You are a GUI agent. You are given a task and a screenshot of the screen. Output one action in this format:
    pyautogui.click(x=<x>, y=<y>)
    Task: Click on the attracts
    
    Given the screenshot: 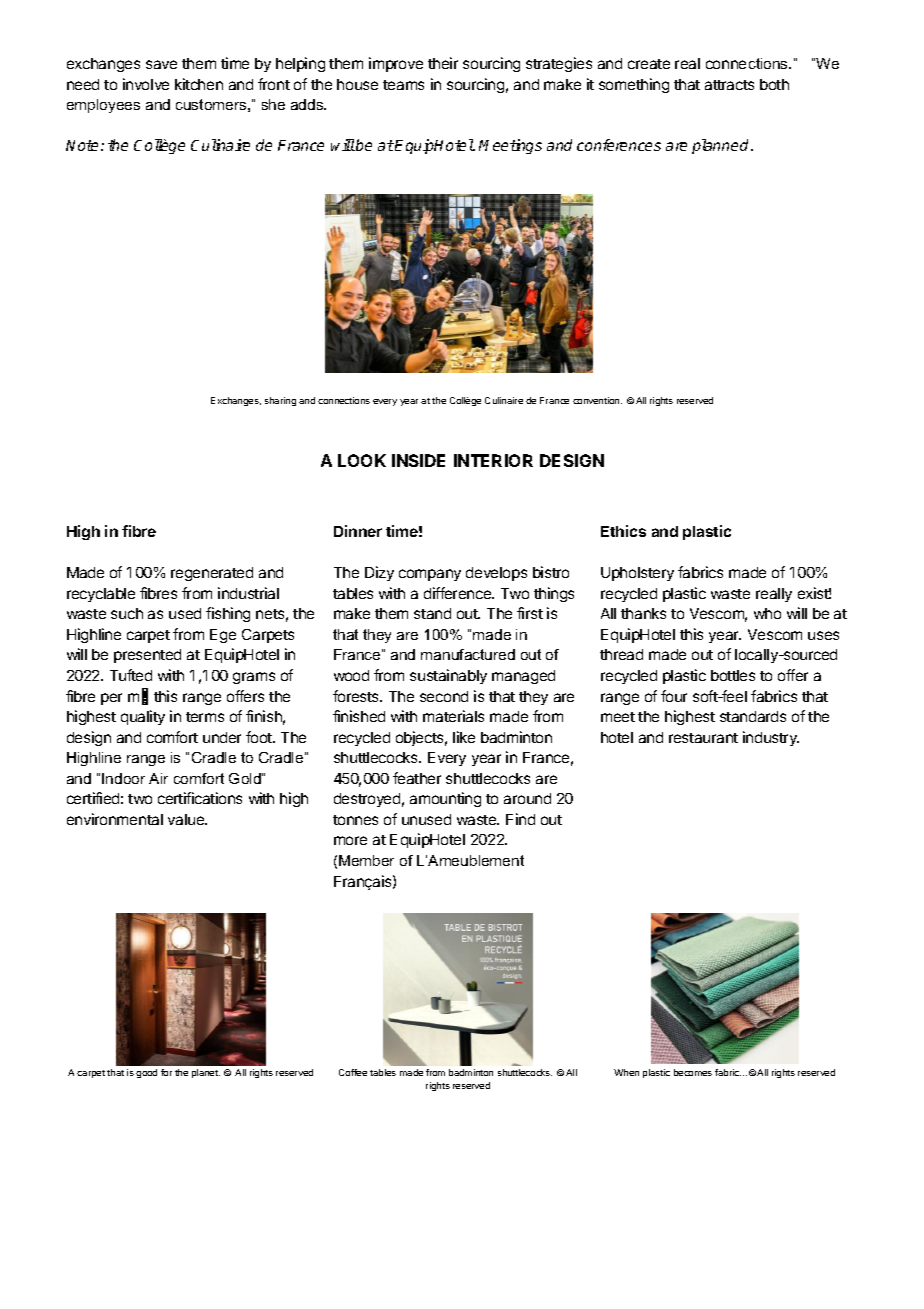 What is the action you would take?
    pyautogui.click(x=729, y=85)
